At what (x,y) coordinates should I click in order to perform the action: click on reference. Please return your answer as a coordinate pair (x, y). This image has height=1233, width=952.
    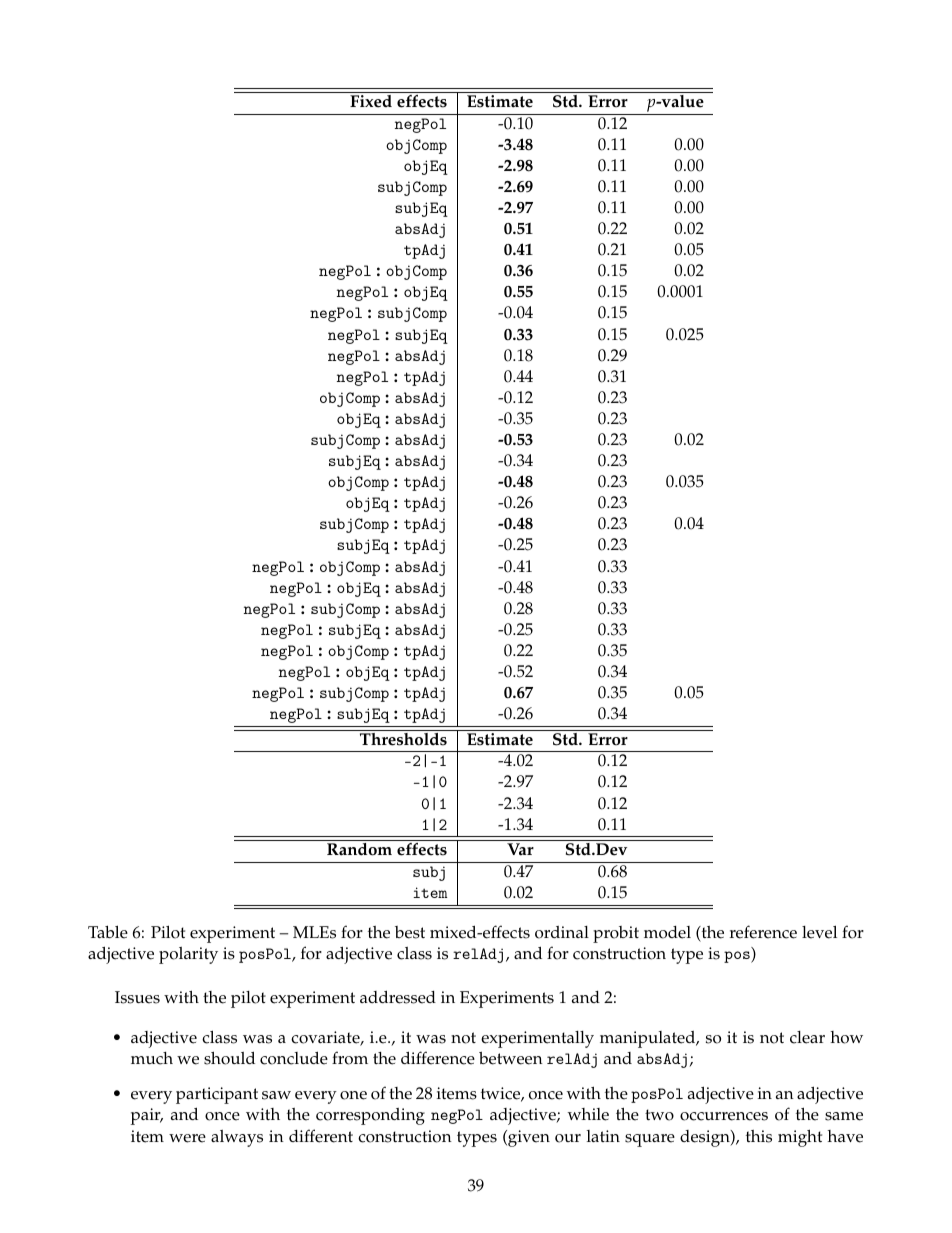
    Looking at the image, I should click on (763, 932).
